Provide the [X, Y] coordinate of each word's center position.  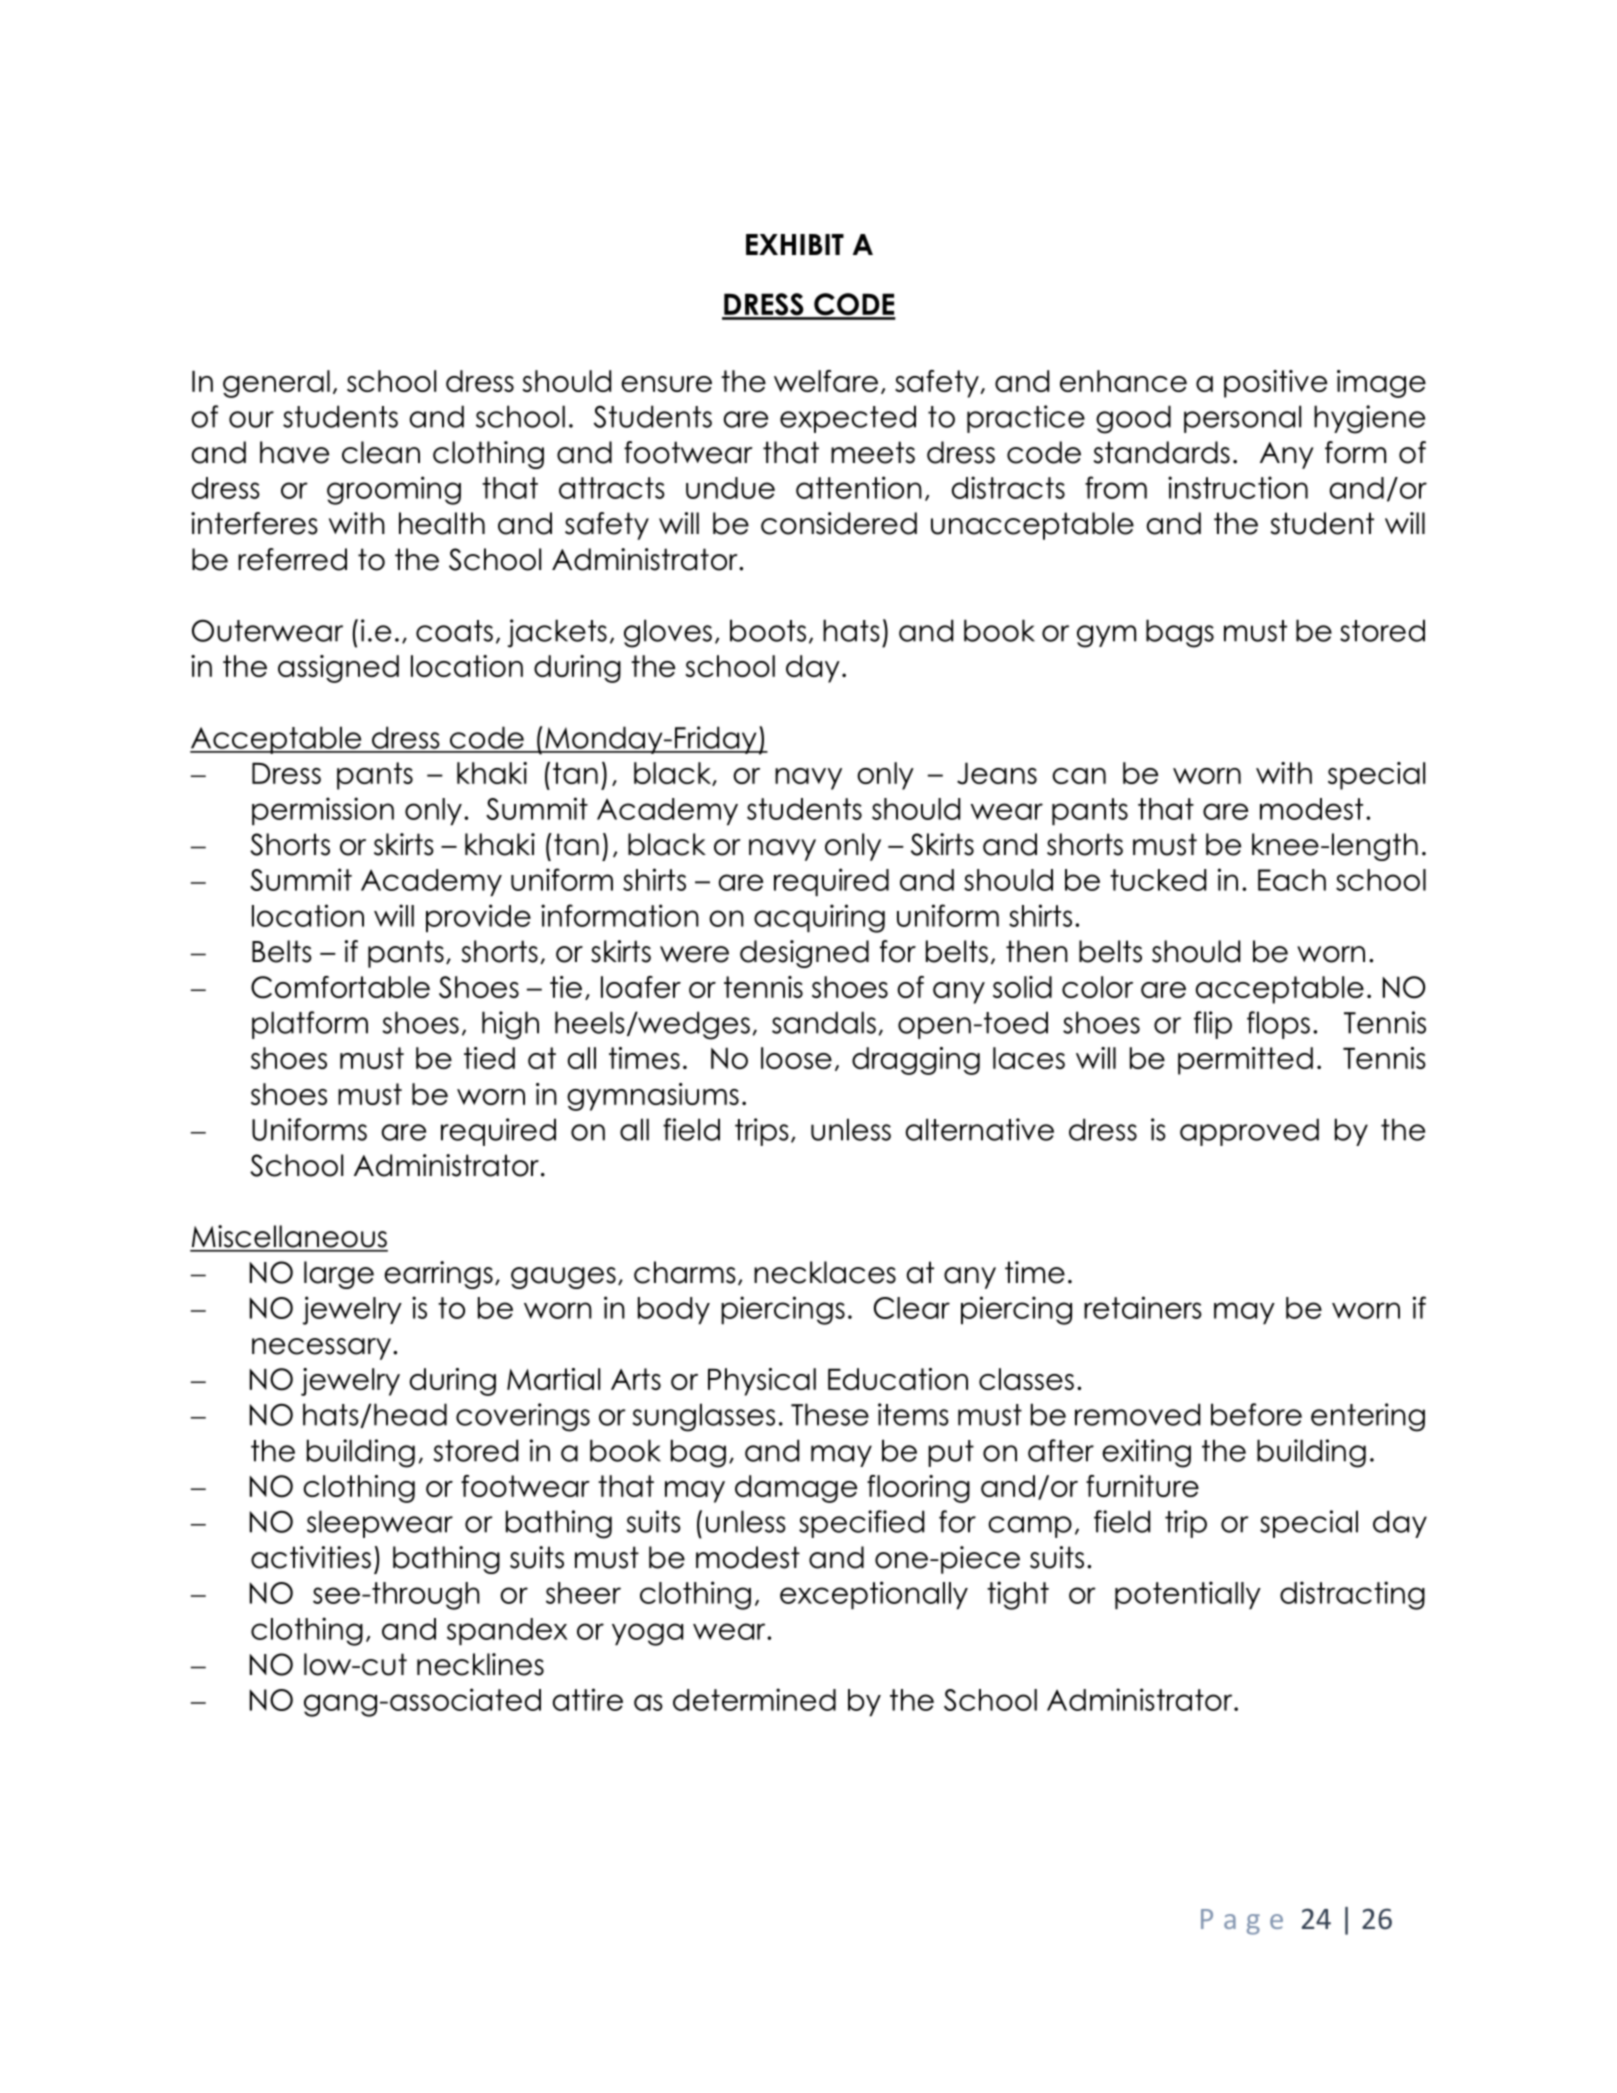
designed [804, 954]
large [339, 1275]
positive [1275, 384]
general [276, 384]
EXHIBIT [795, 244]
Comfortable [340, 987]
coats [454, 631]
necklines [480, 1664]
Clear [912, 1308]
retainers [1143, 1307]
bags [1180, 633]
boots [768, 630]
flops [1278, 1025]
